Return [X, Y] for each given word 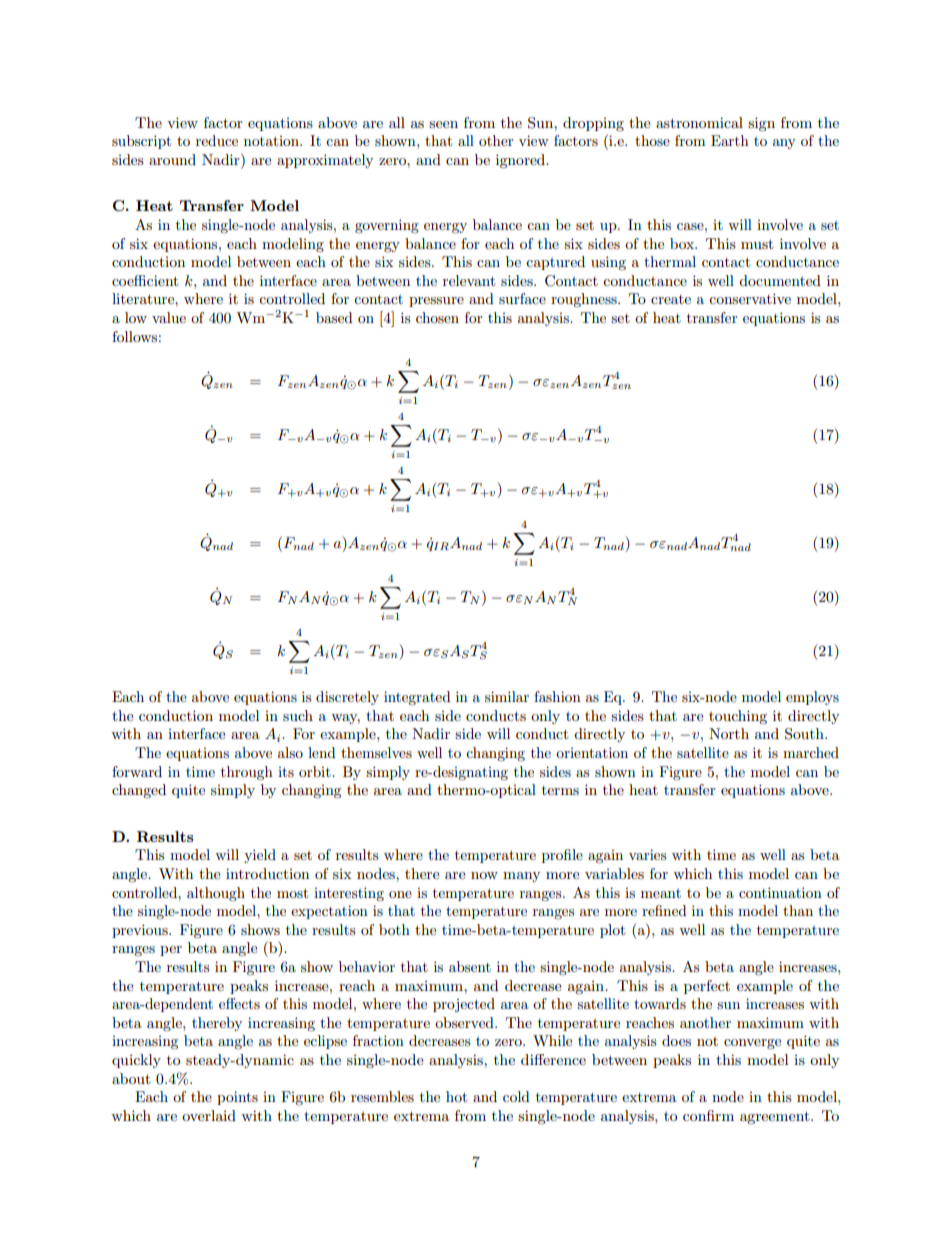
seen [443, 124]
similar [507, 696]
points [237, 1098]
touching [738, 717]
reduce [217, 140]
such [298, 715]
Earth [730, 140]
